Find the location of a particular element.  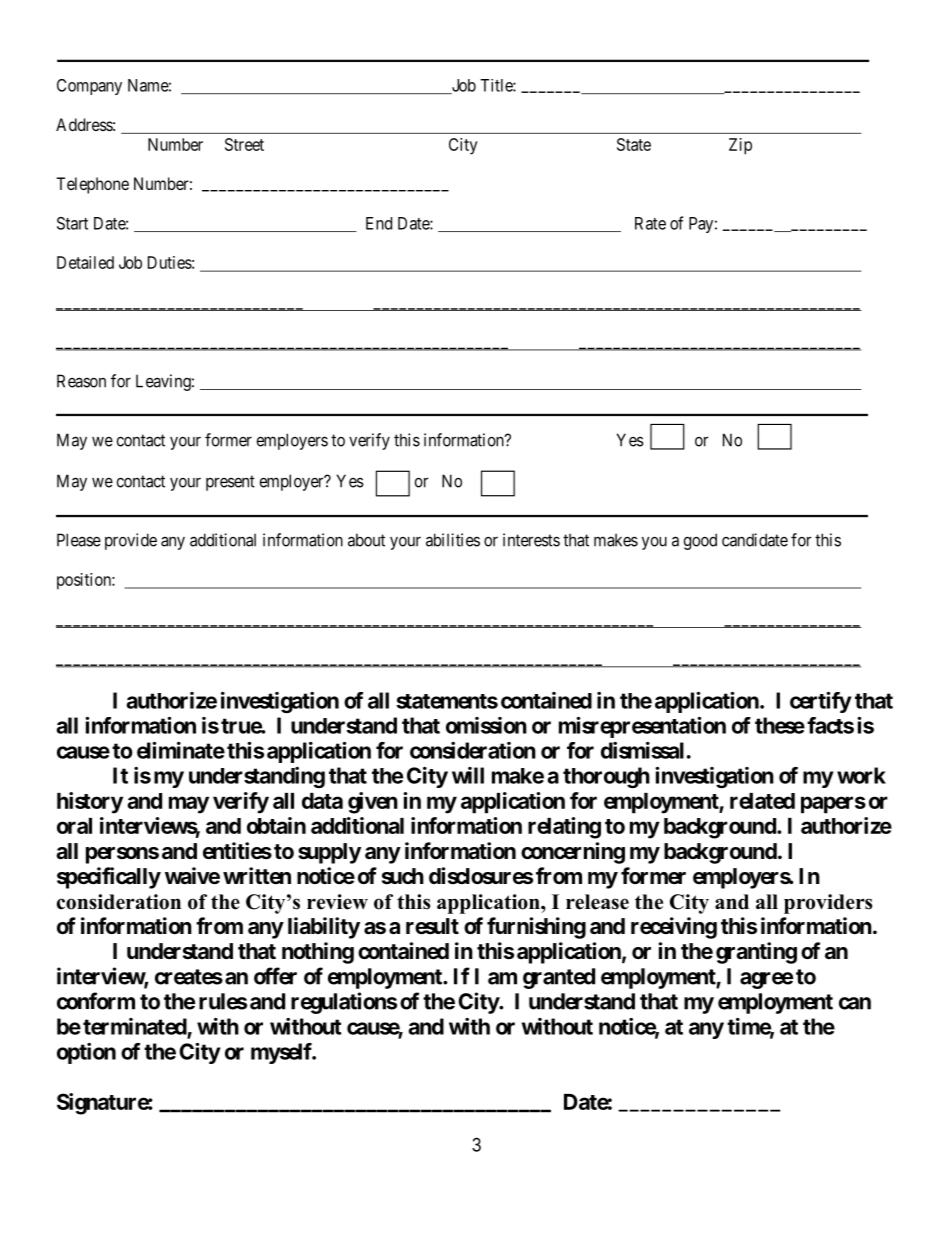

terminated is located at coordinates (135, 1026).
